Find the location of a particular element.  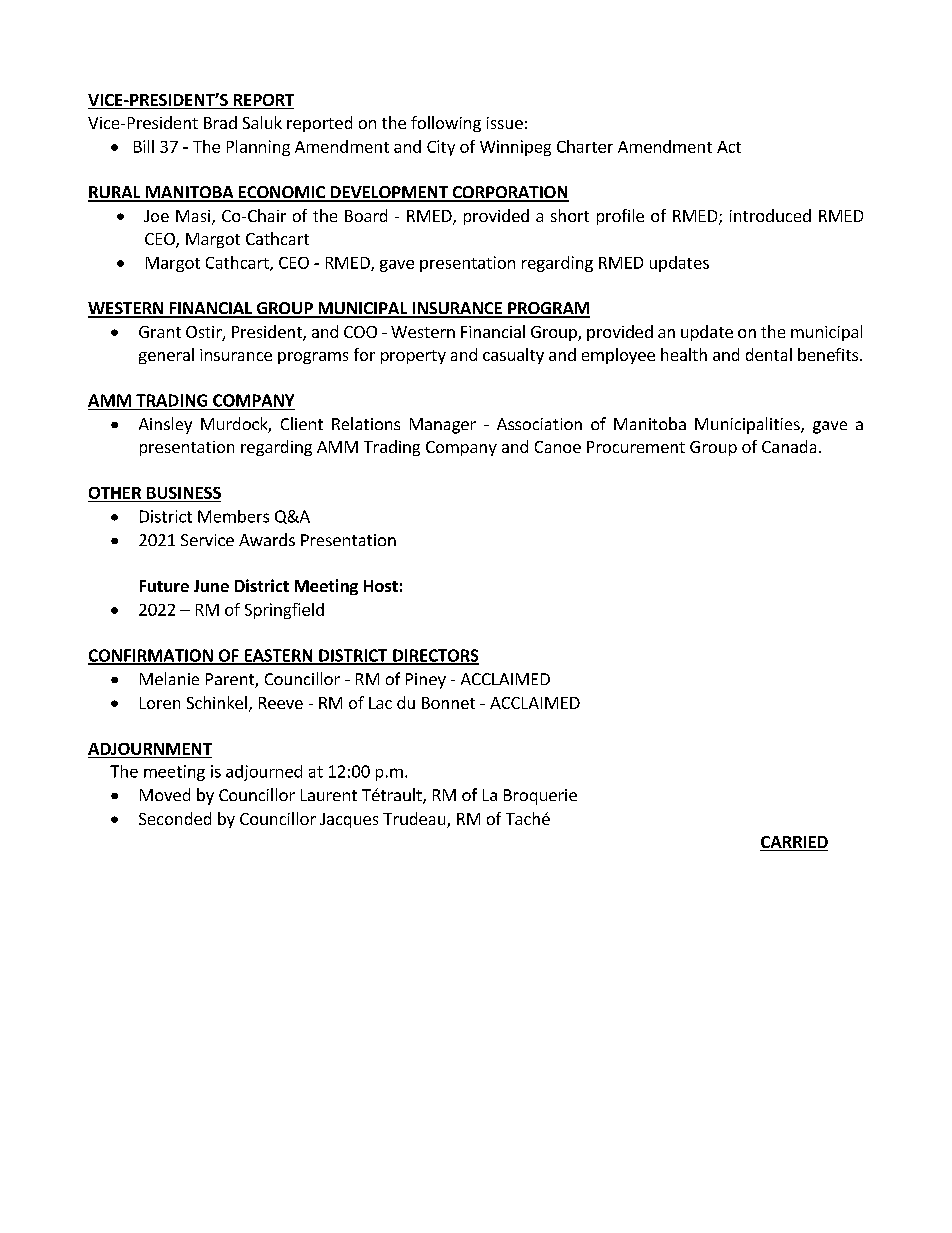

Trudeau is located at coordinates (415, 820).
